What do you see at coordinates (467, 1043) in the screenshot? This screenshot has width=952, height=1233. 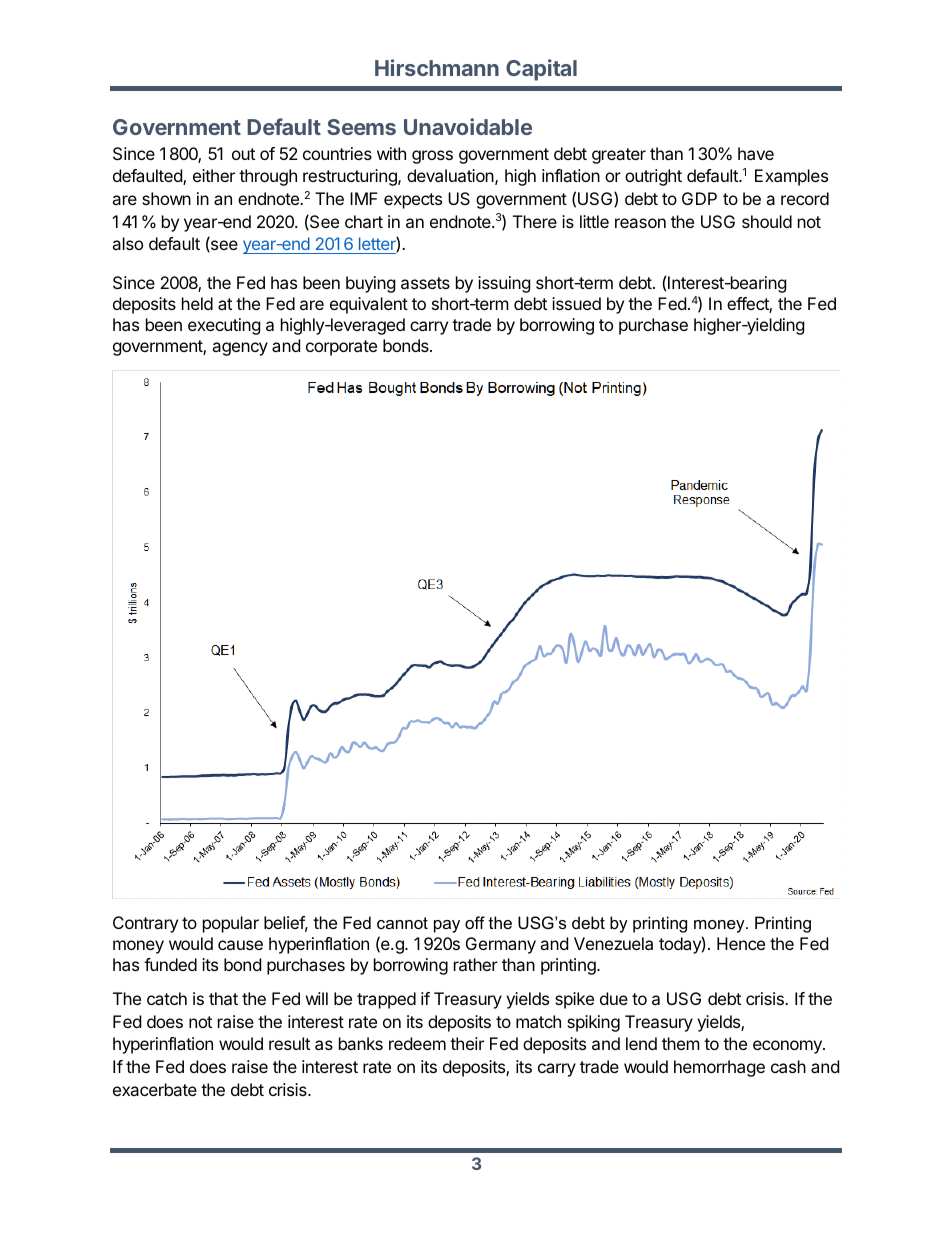 I see `their` at bounding box center [467, 1043].
